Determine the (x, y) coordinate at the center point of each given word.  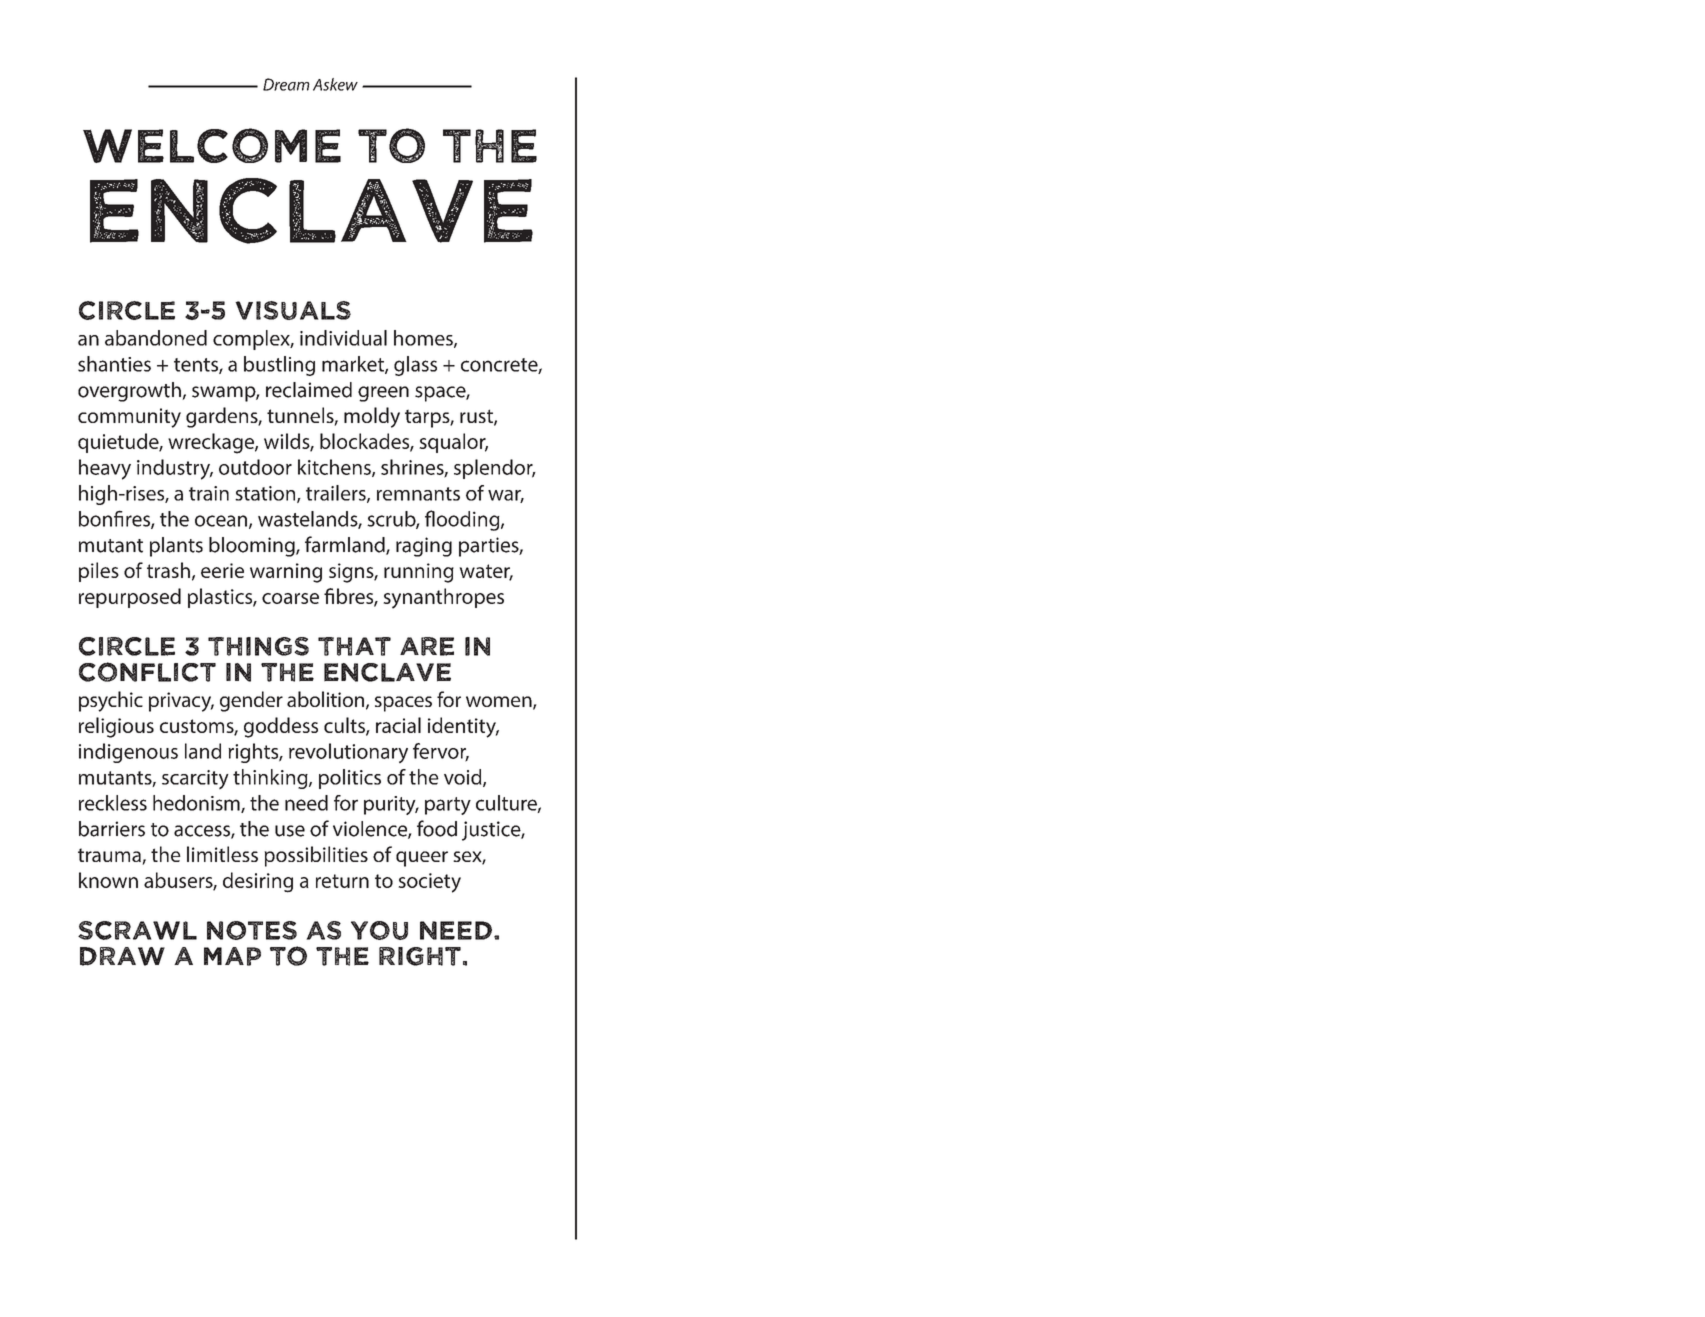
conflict (147, 672)
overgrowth (130, 392)
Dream (286, 84)
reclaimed (309, 390)
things (258, 646)
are (427, 646)
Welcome (212, 145)
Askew (335, 84)
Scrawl (137, 930)
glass (415, 366)
